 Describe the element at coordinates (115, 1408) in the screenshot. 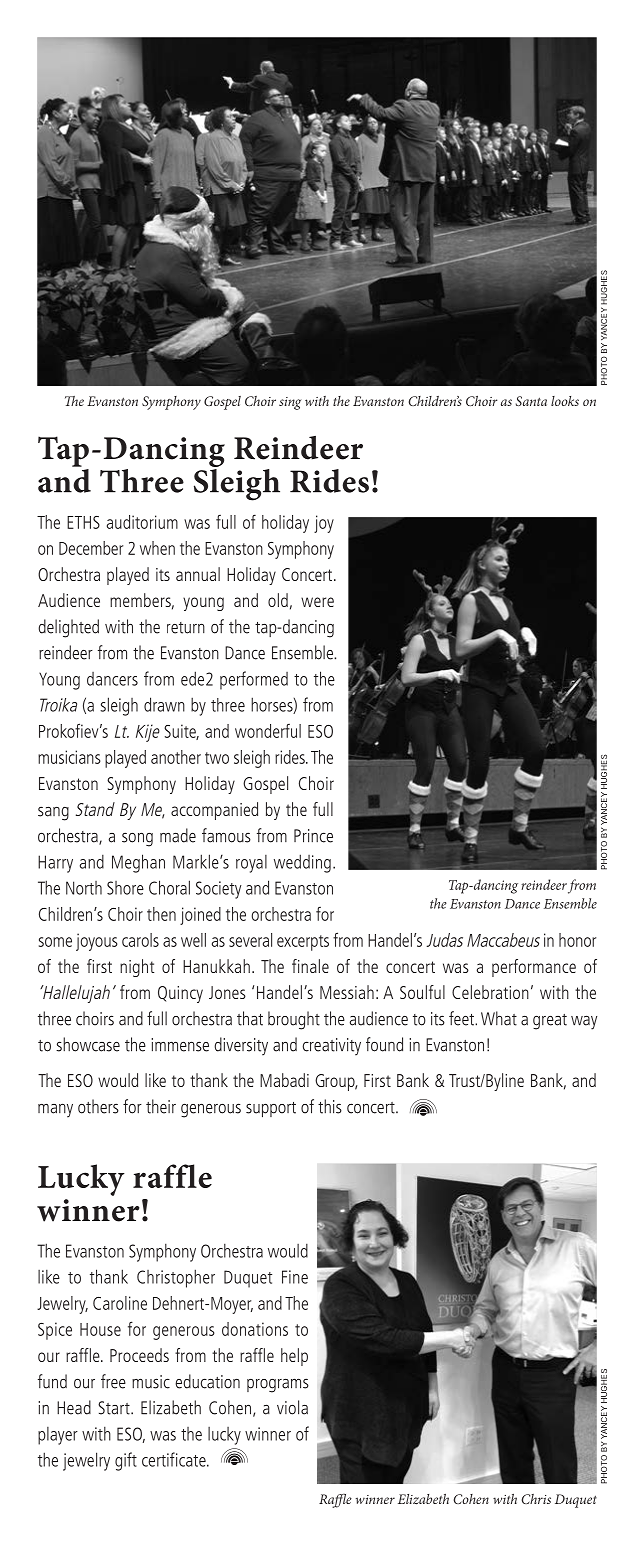

I see `Start` at that location.
